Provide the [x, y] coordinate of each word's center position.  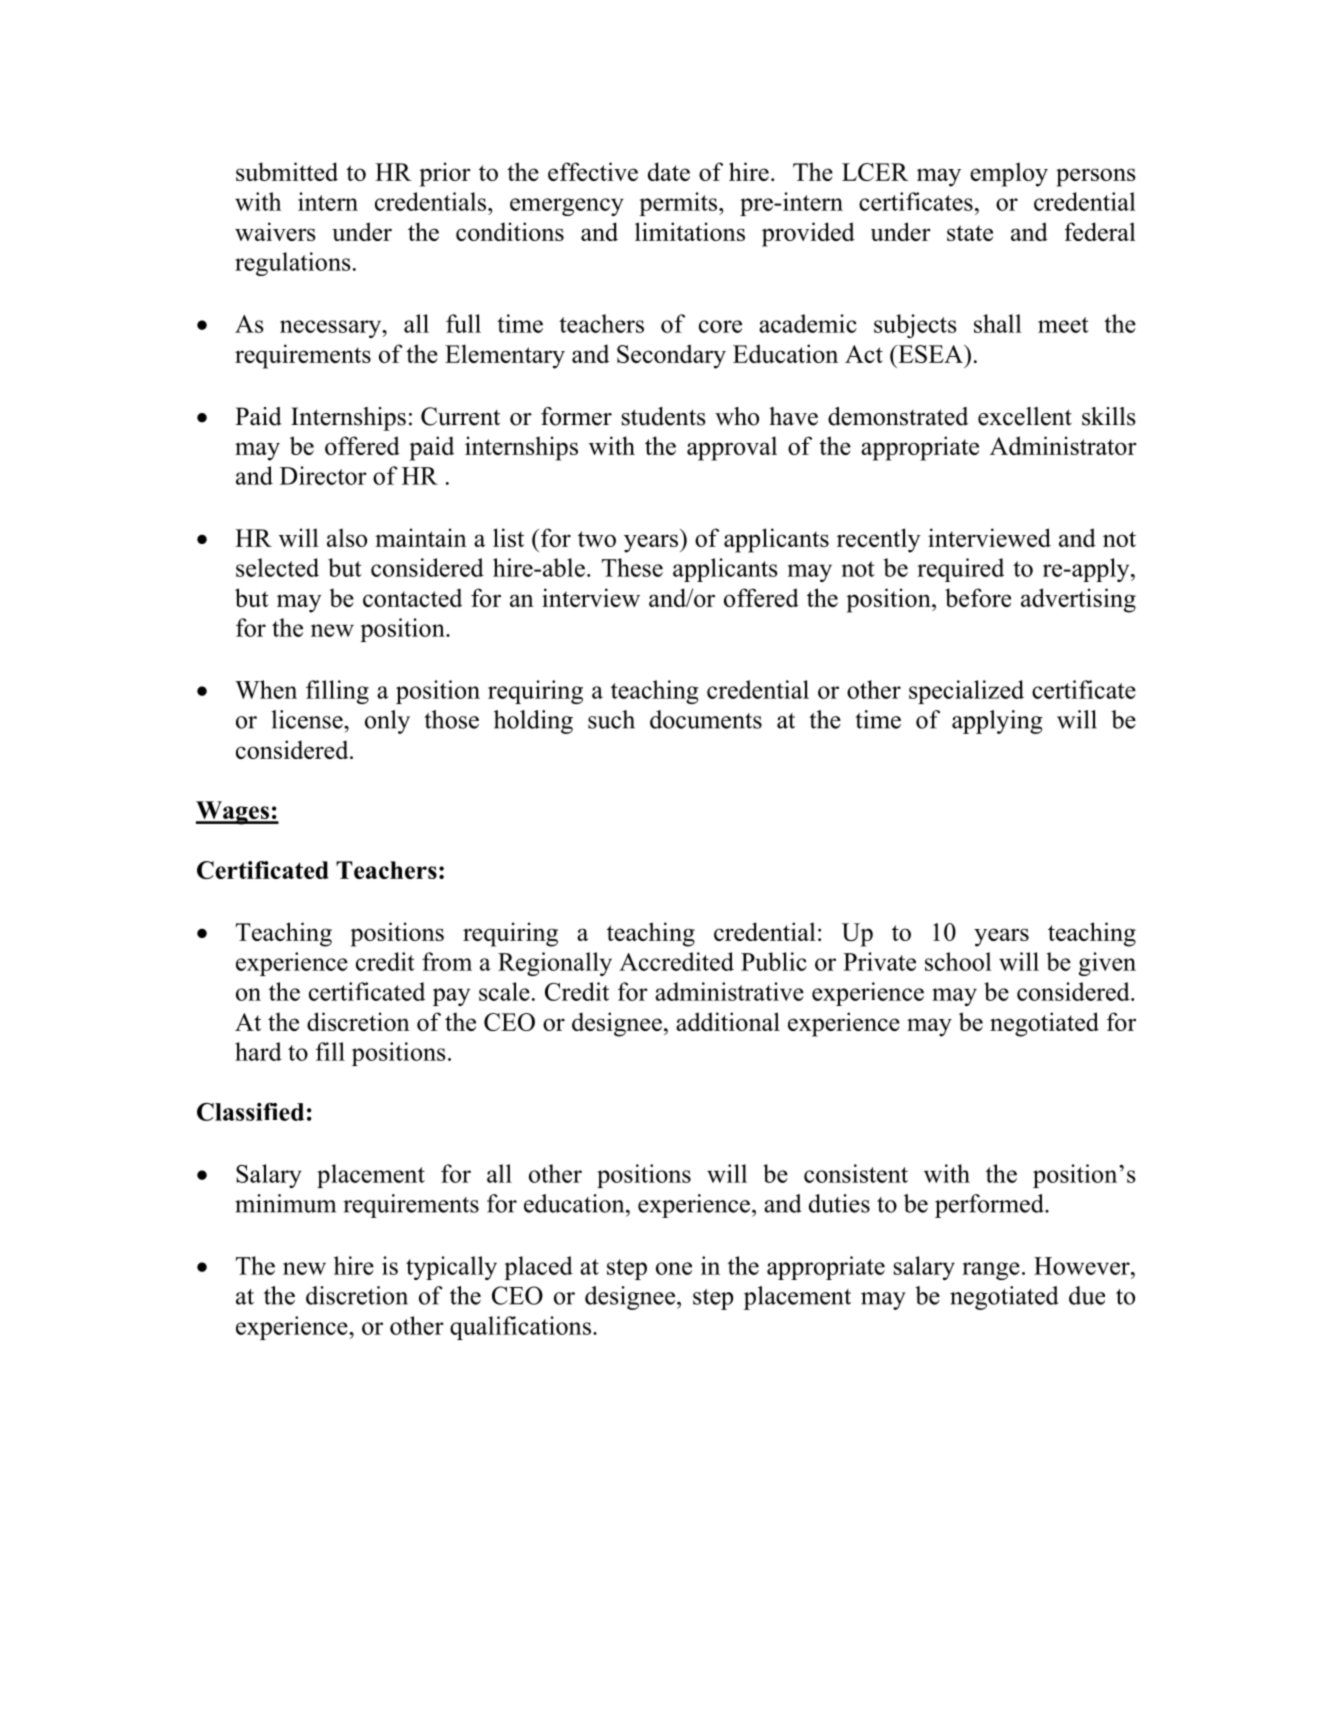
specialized [966, 692]
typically [451, 1268]
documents [706, 719]
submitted [287, 171]
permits [678, 204]
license [308, 719]
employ [1009, 174]
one [674, 1268]
